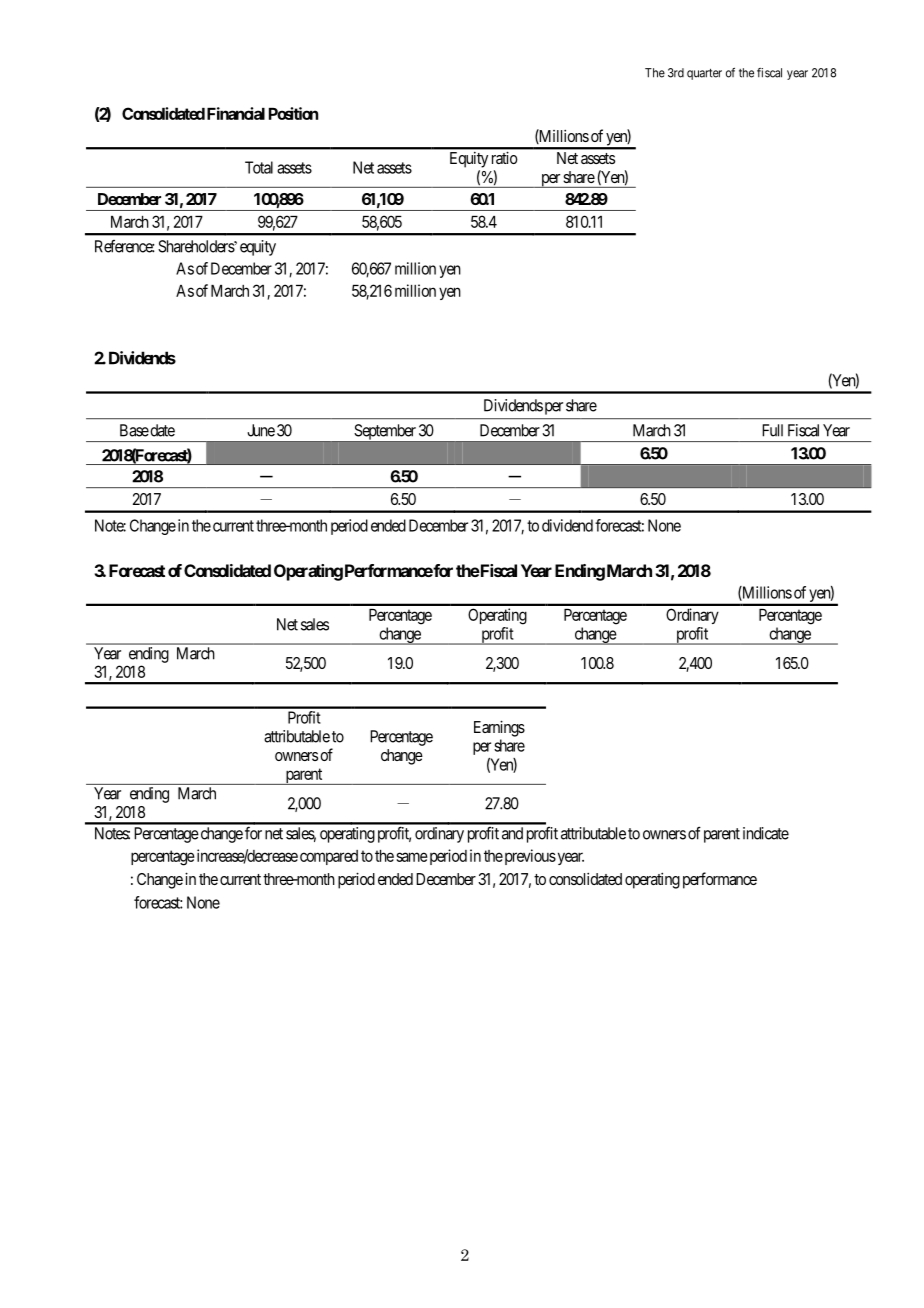  What do you see at coordinates (134, 430) in the document?
I see `Base` at bounding box center [134, 430].
